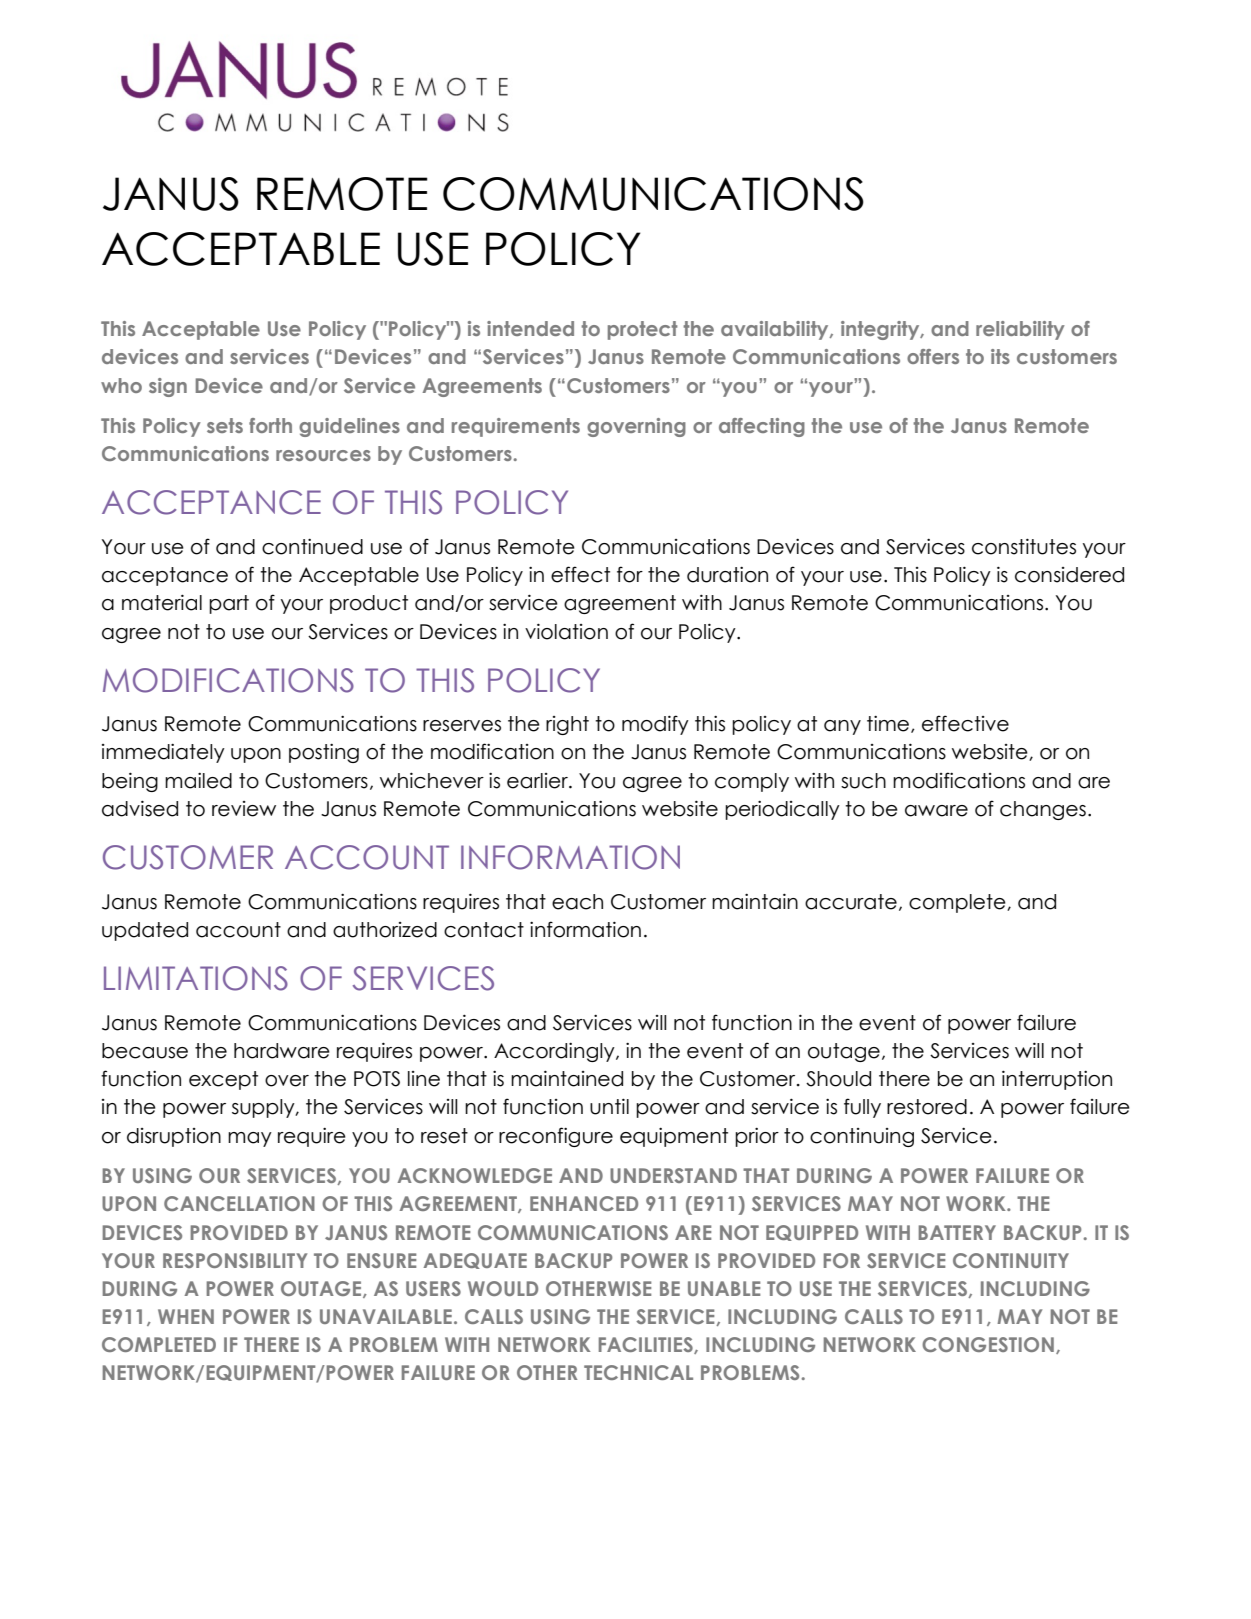  Describe the element at coordinates (577, 902) in the screenshot. I see `each` at that location.
